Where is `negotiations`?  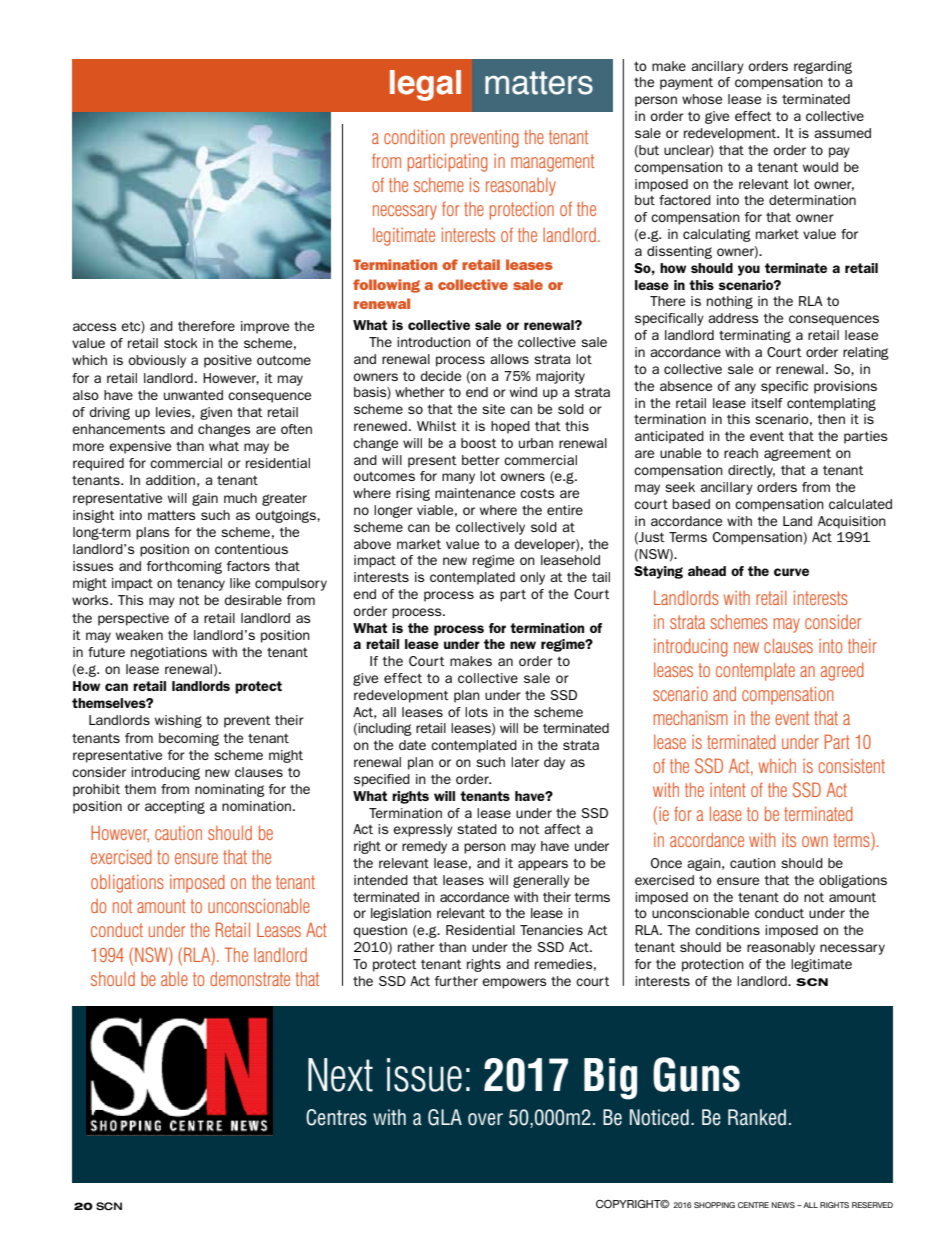
negotiations is located at coordinates (169, 653).
